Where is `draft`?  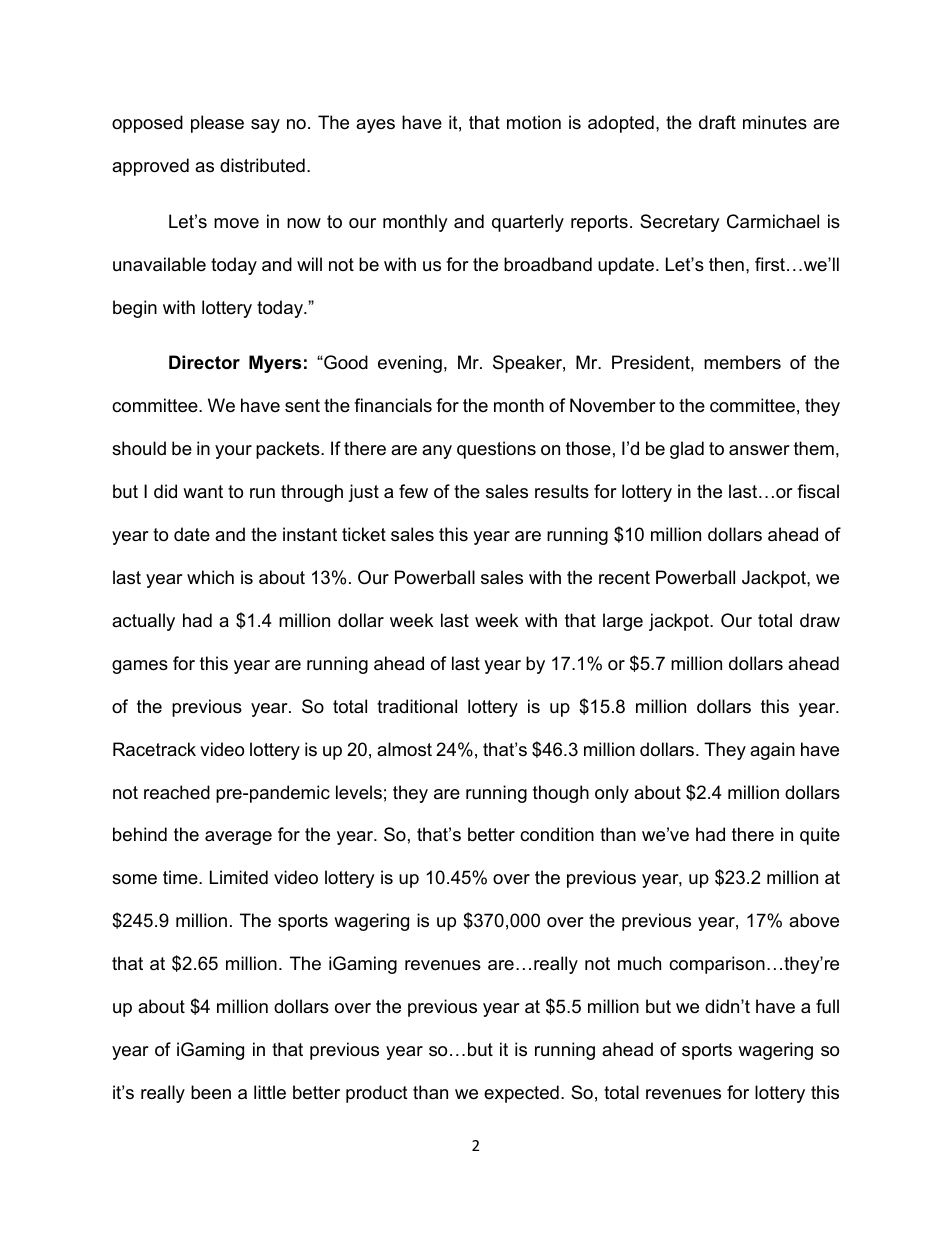 draft is located at coordinates (717, 122).
